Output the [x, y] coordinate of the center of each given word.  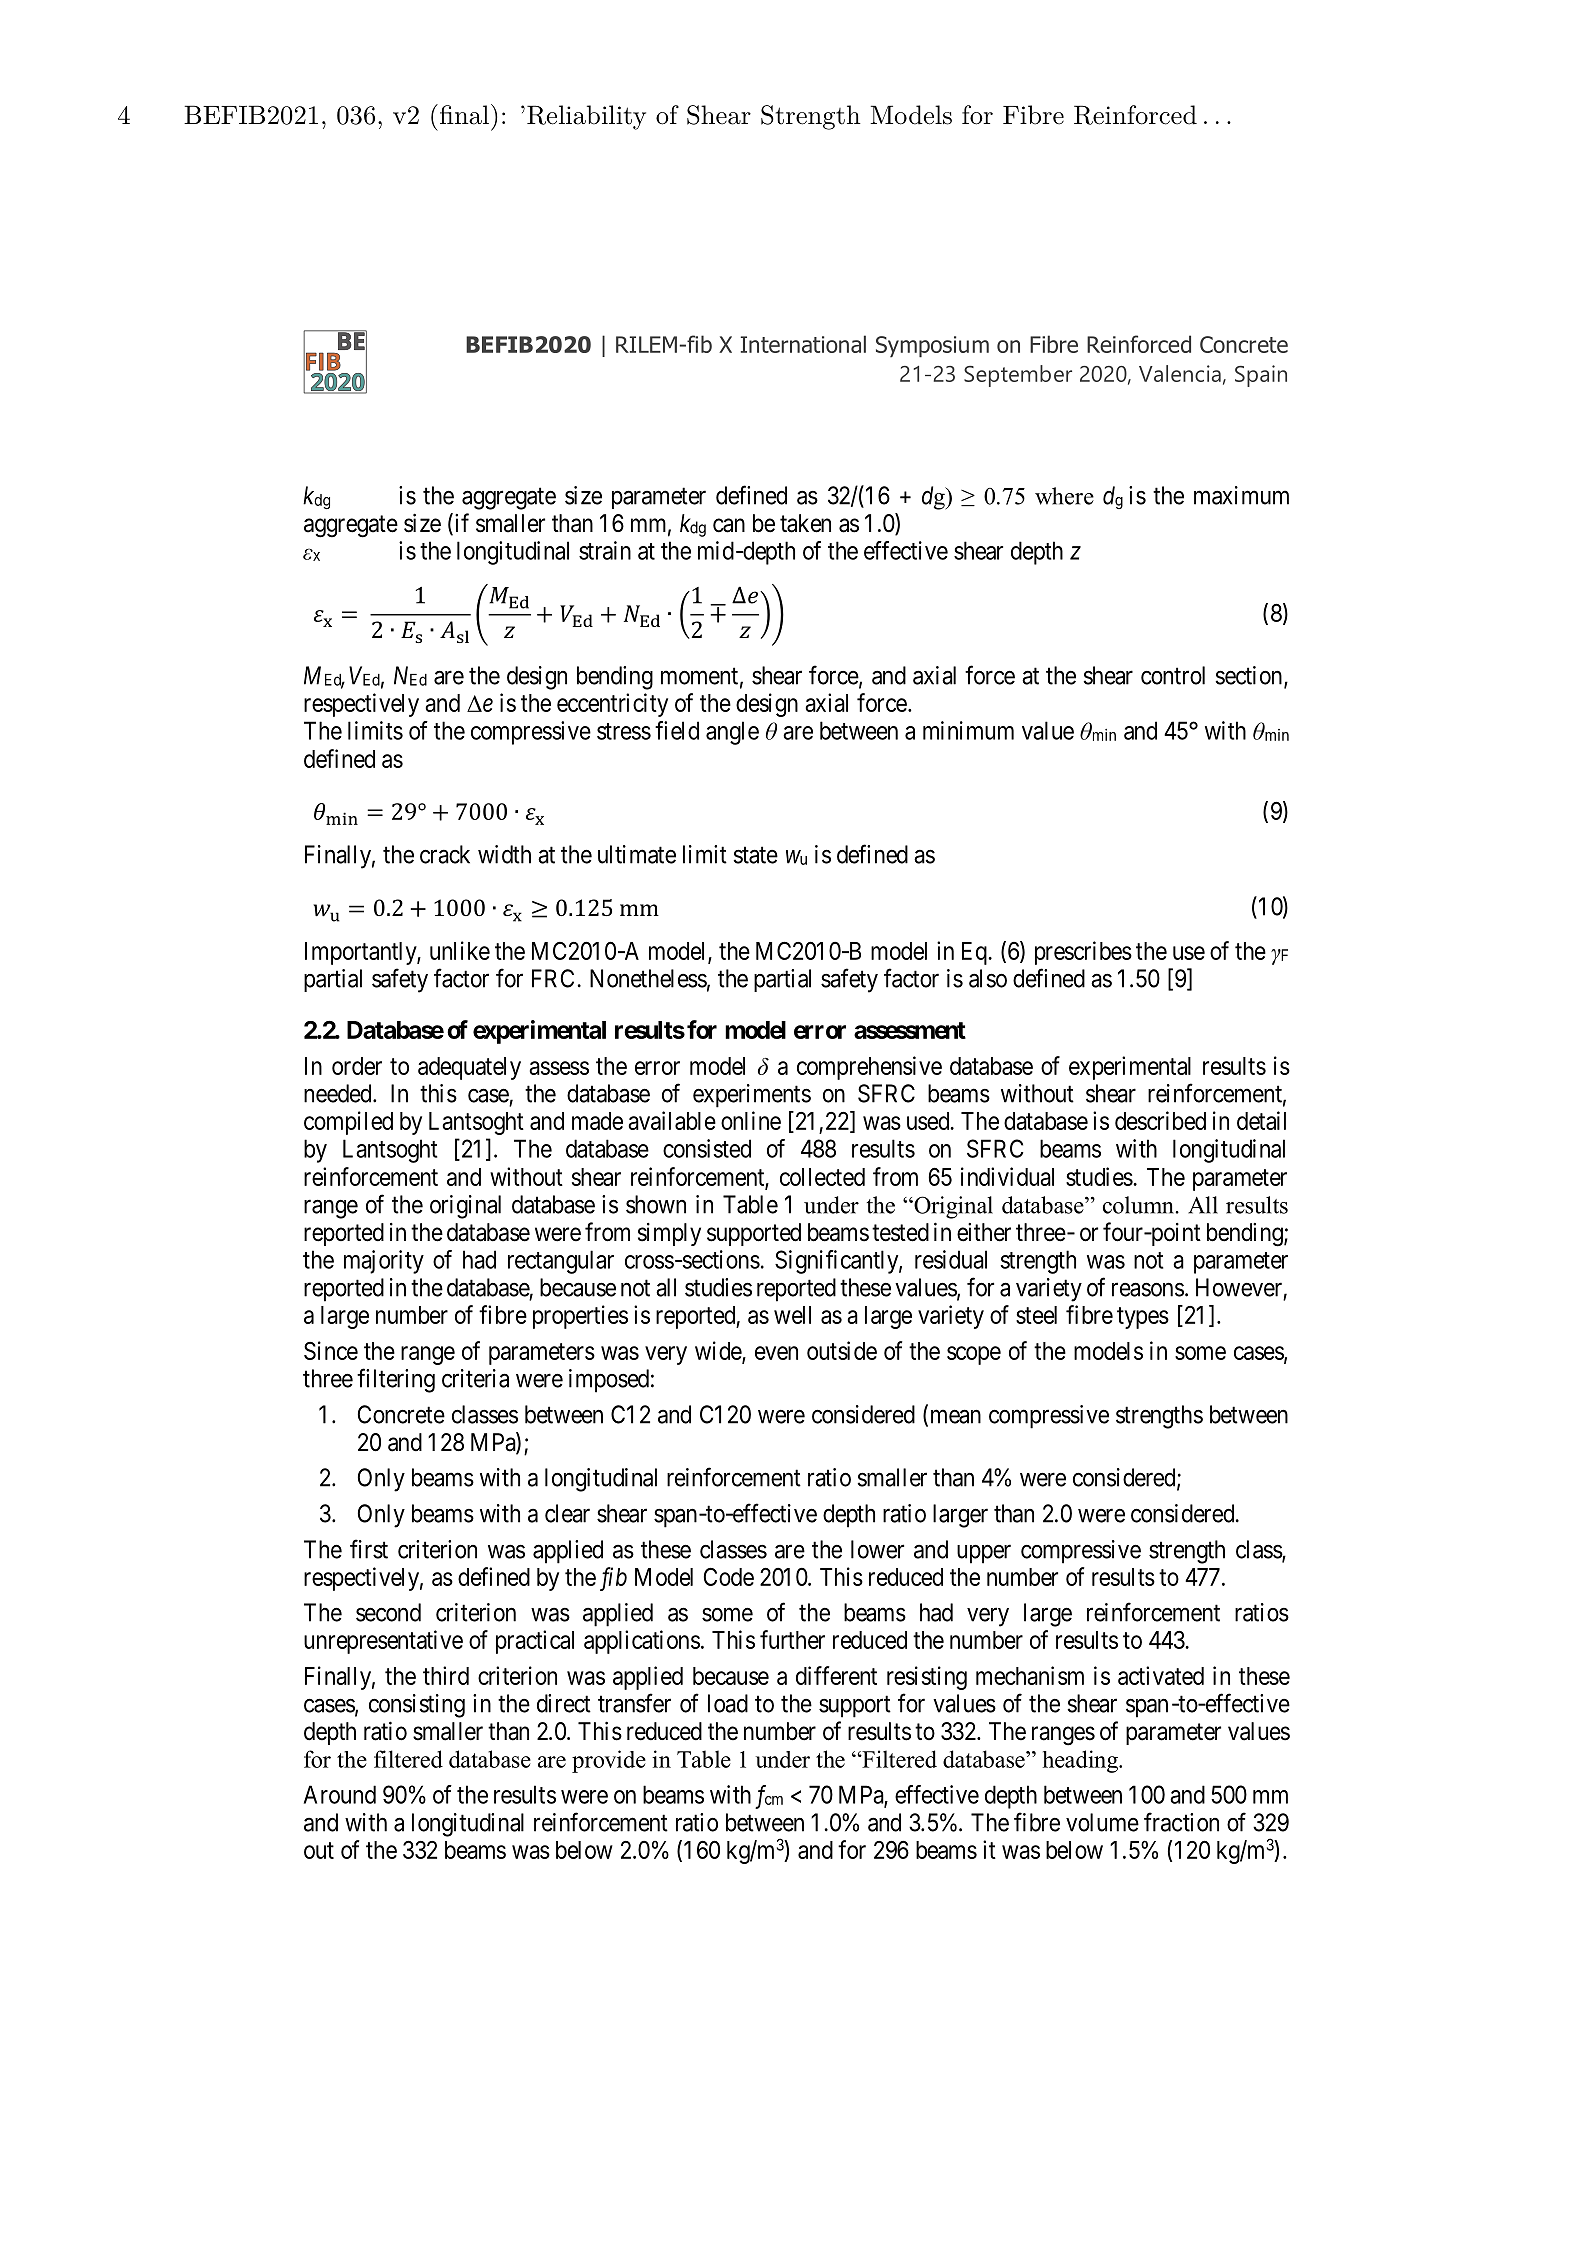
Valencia [1180, 373]
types [1143, 1318]
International [803, 344]
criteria [475, 1378]
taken [805, 523]
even [776, 1353]
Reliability [586, 117]
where [1064, 496]
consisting [417, 1706]
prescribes [1083, 953]
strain [605, 550]
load [728, 1703]
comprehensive [869, 1068]
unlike [460, 950]
